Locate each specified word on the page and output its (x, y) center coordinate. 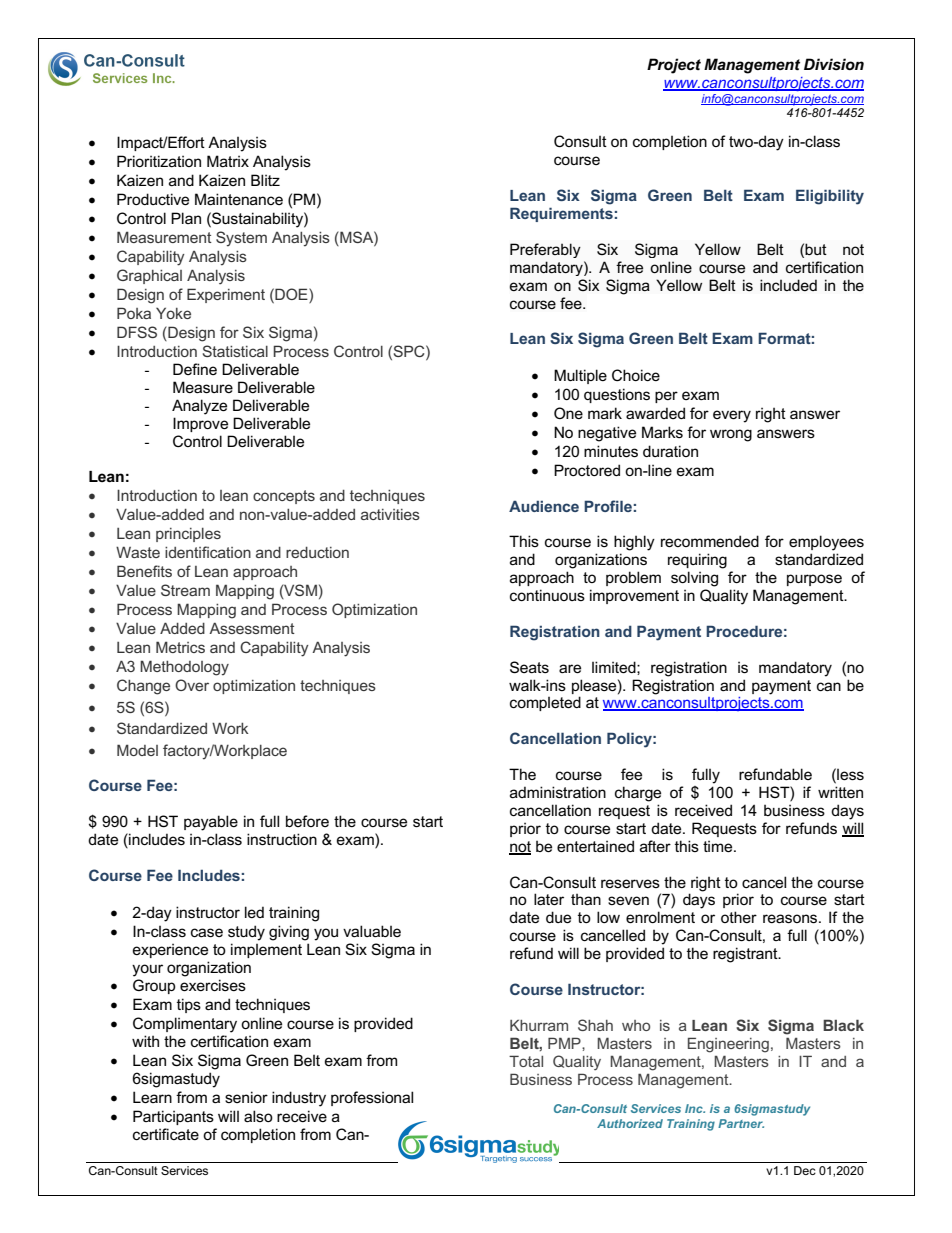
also (258, 1116)
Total (526, 1061)
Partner (741, 1123)
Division (834, 64)
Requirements (561, 214)
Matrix (228, 161)
